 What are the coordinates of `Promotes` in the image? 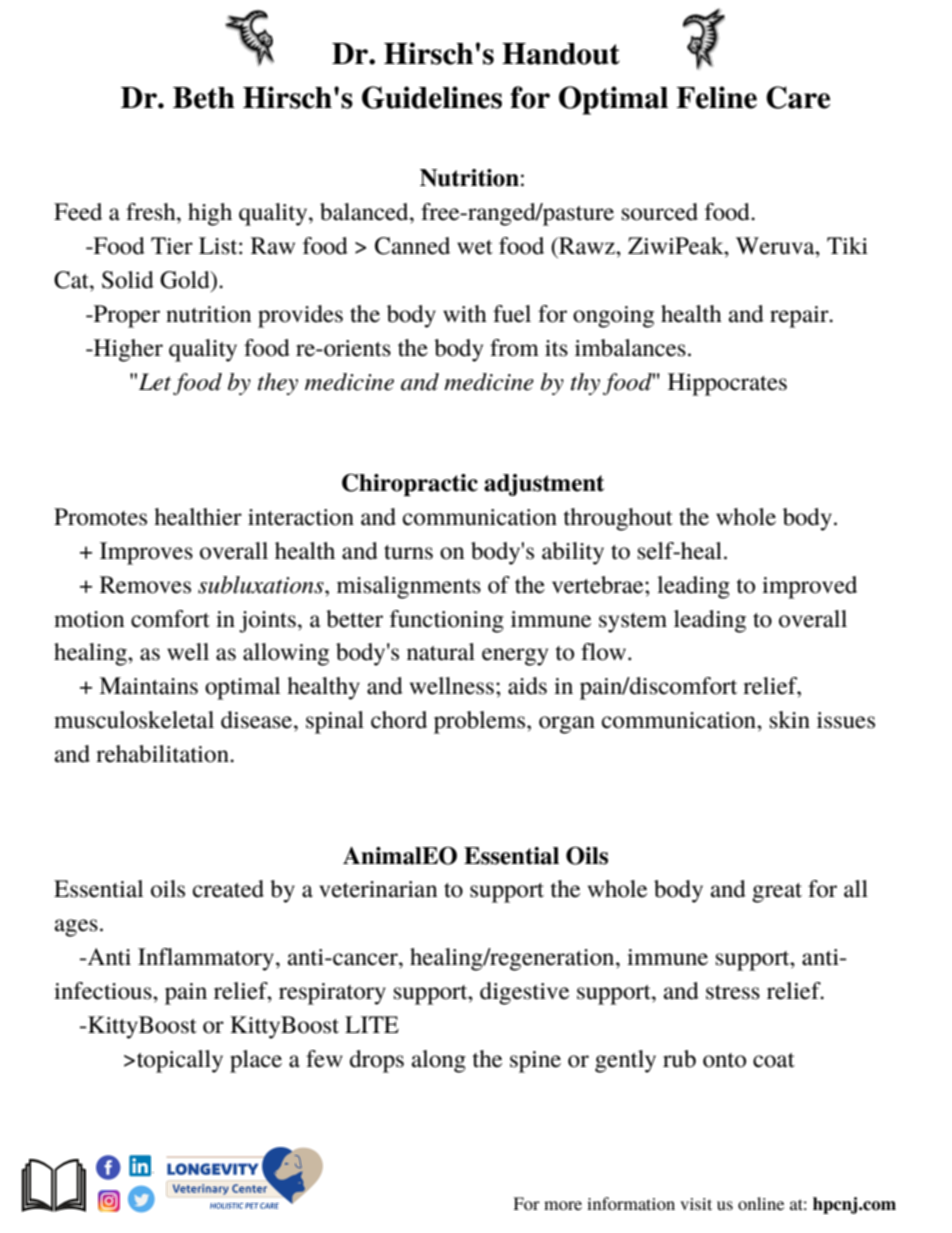 It's located at (100, 517).
